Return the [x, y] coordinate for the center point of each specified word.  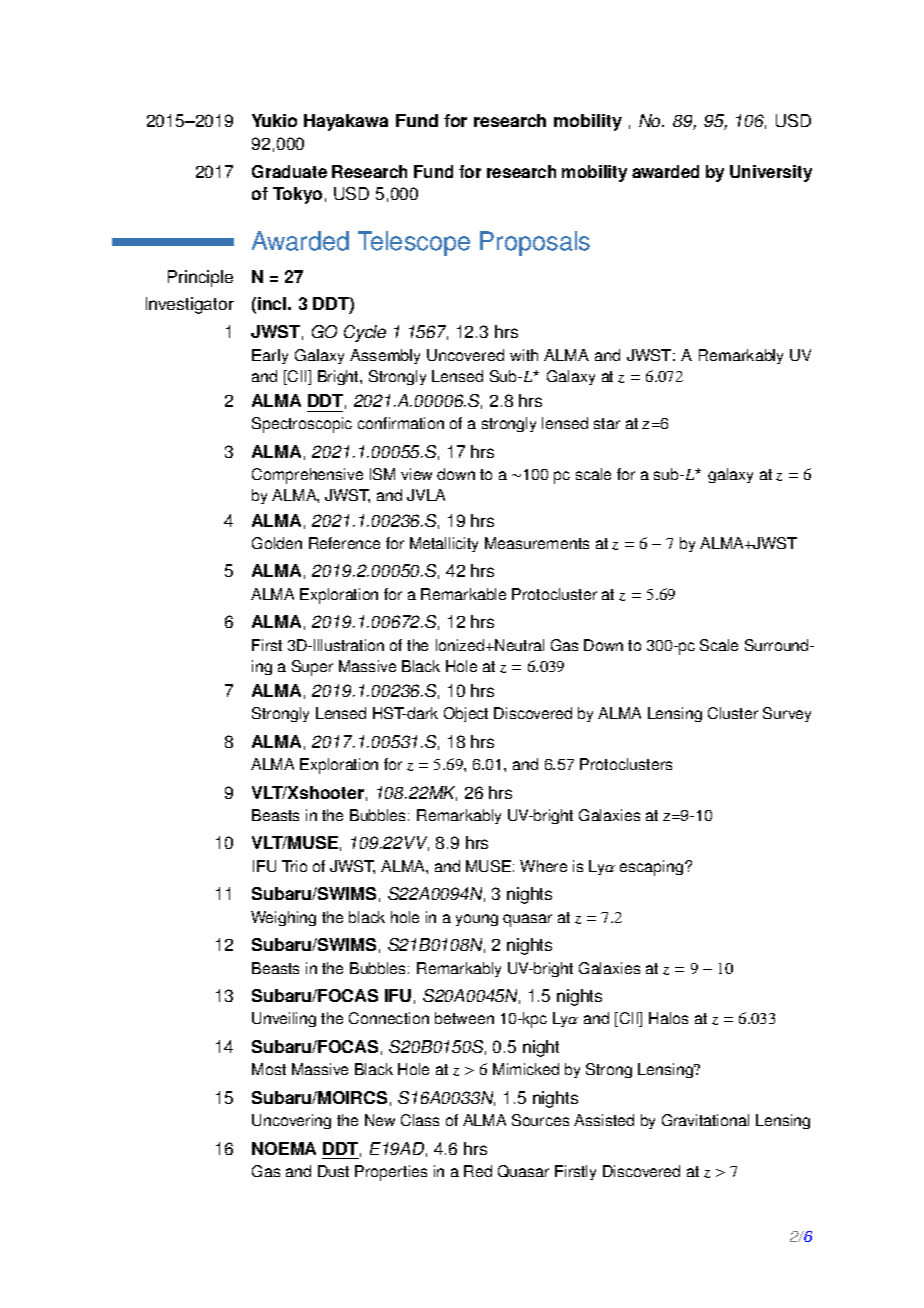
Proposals [535, 243]
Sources [540, 1120]
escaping [653, 868]
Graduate [289, 171]
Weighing [283, 918]
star [607, 423]
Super [312, 668]
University [771, 173]
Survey [787, 714]
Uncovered [465, 355]
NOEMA [284, 1148]
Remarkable [463, 594]
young [477, 920]
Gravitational [705, 1120]
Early [270, 356]
